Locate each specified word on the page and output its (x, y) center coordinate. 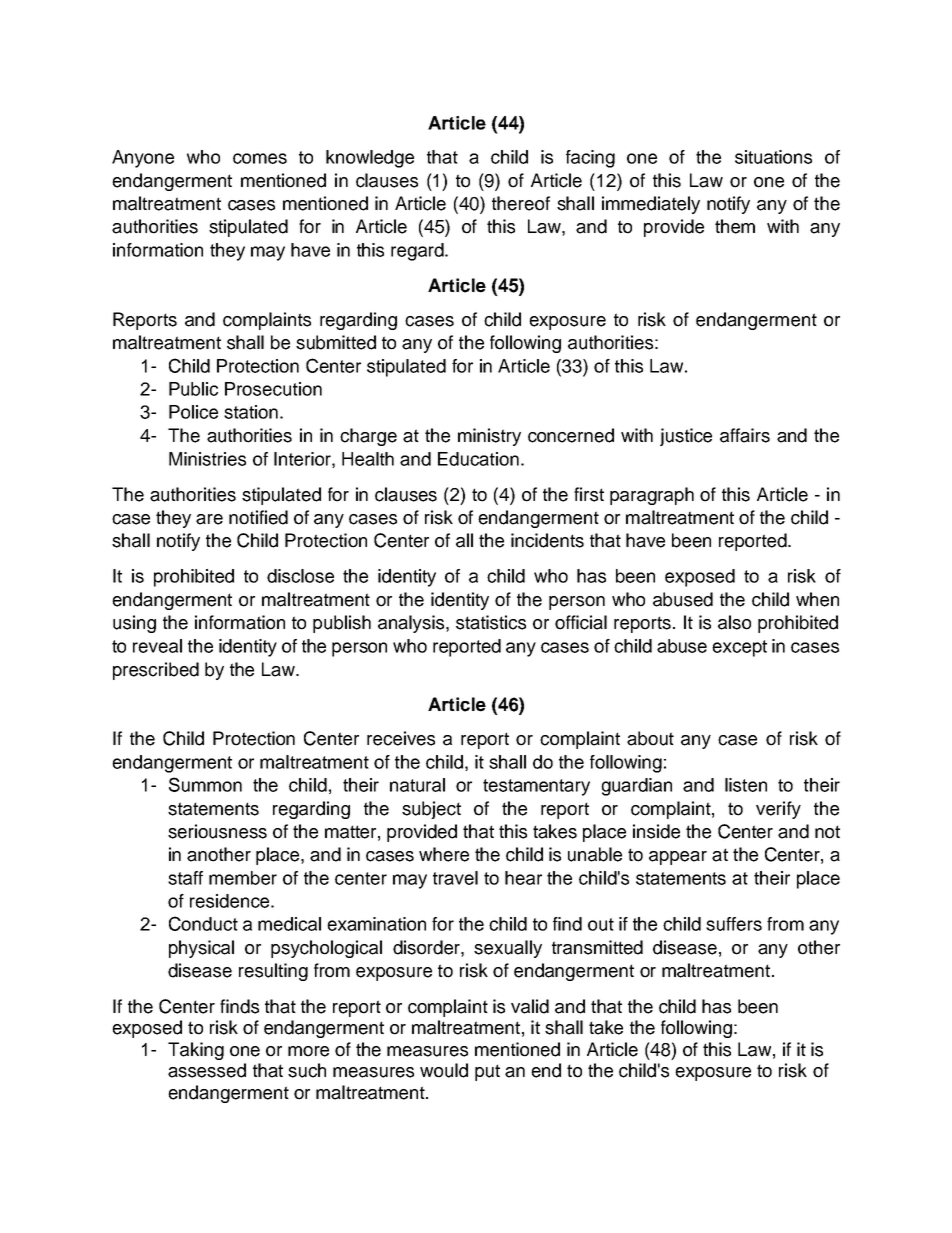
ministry (489, 437)
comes (260, 158)
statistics (491, 622)
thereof (521, 203)
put (487, 1072)
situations (773, 157)
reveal (157, 646)
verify (778, 810)
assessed (207, 1070)
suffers (734, 924)
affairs (745, 435)
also (734, 622)
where (444, 854)
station (251, 412)
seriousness (217, 831)
